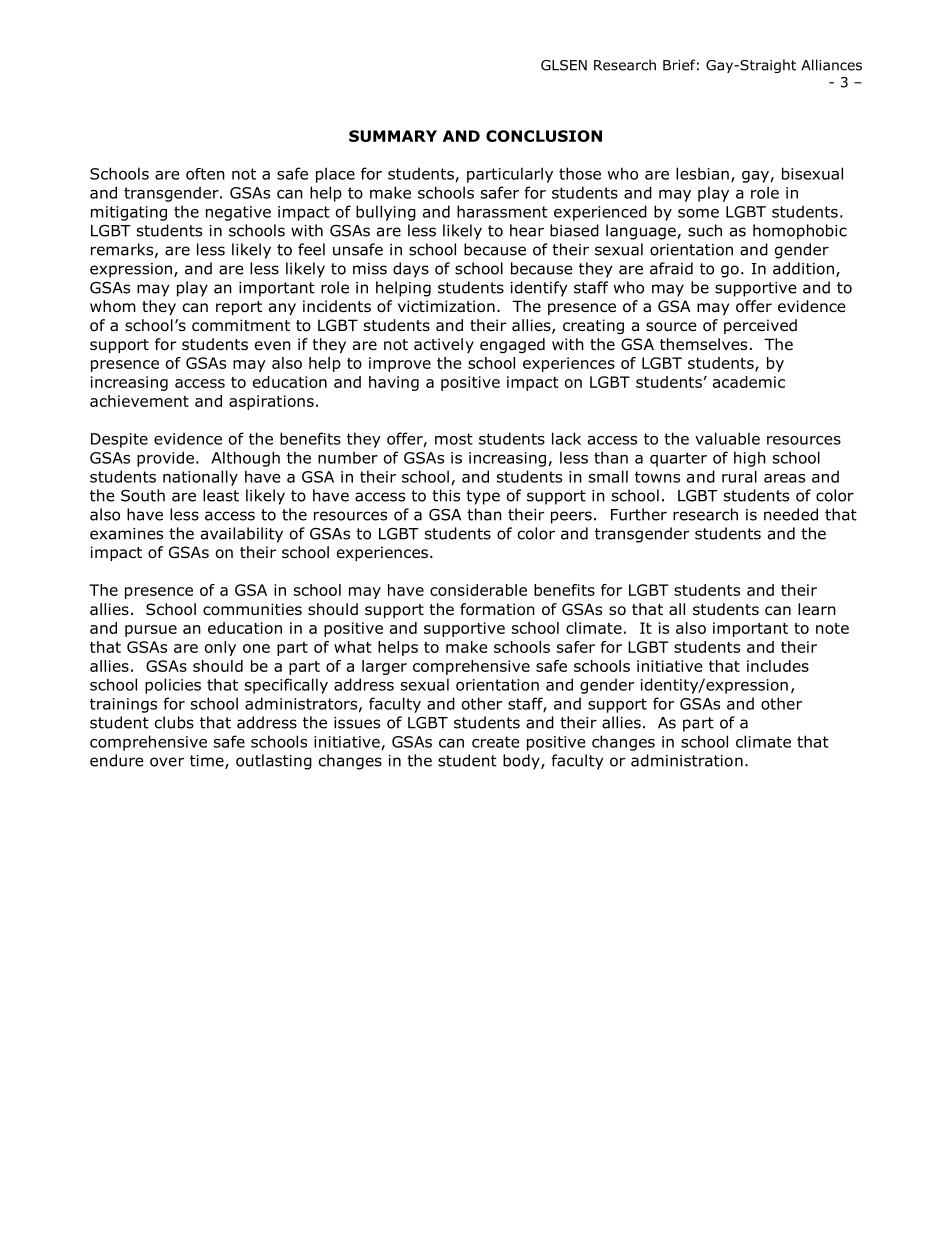 The image size is (952, 1233). I want to click on perceived, so click(760, 326).
